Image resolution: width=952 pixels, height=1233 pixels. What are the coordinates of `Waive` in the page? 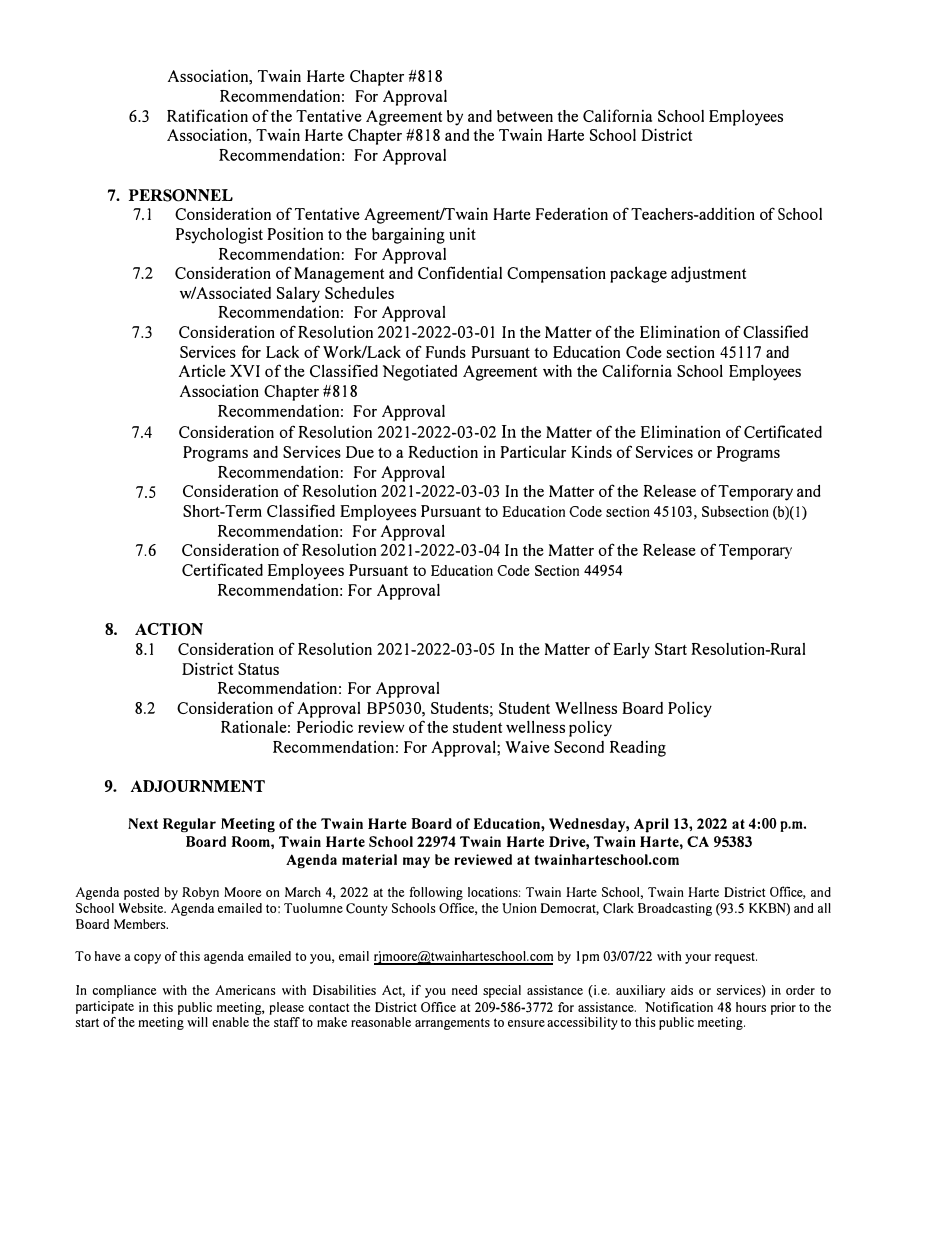 It's located at (527, 746).
